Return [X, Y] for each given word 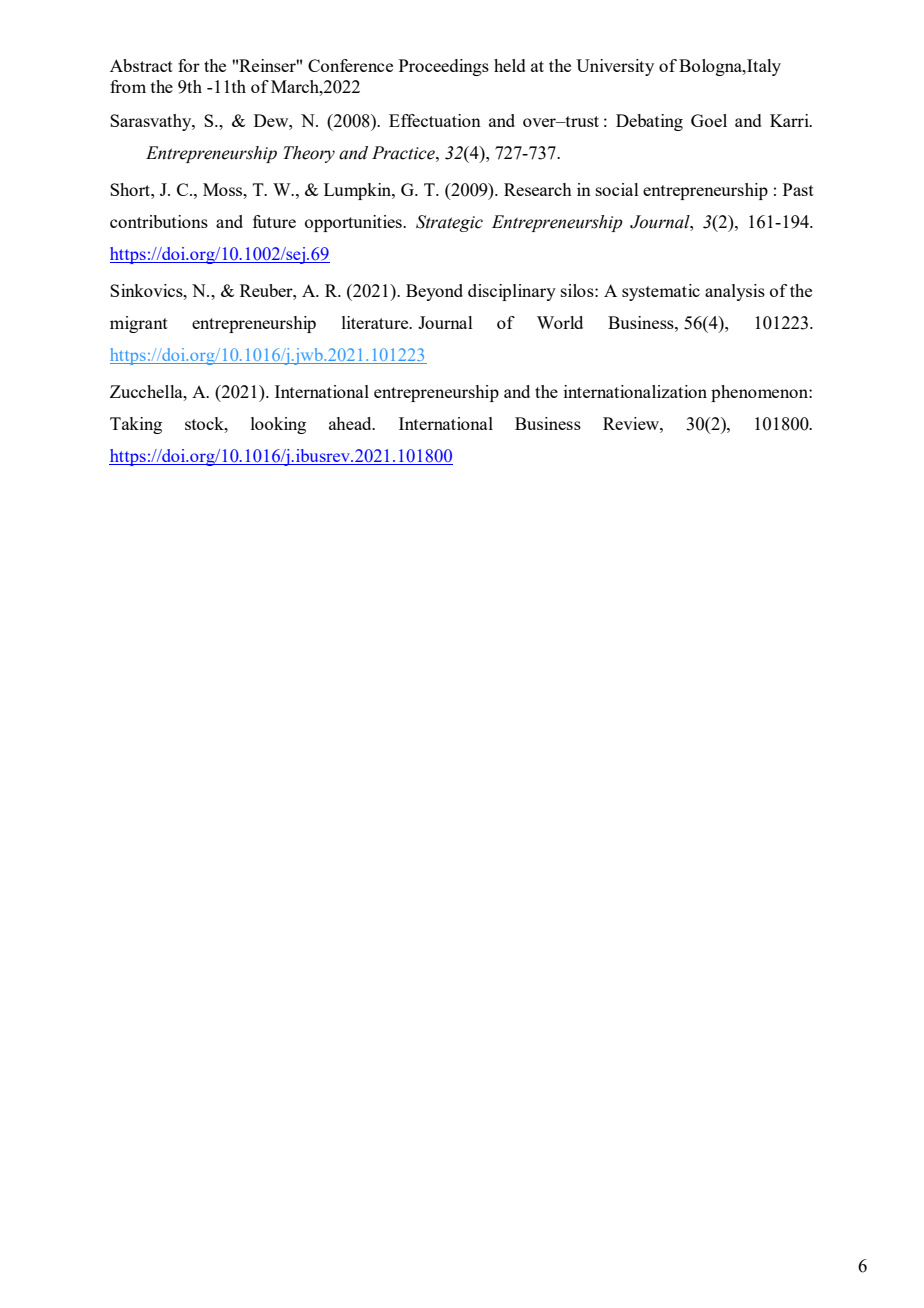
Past [798, 189]
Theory [309, 154]
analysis [735, 292]
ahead [351, 423]
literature [376, 322]
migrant [139, 324]
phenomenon [760, 393]
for [189, 65]
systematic [661, 292]
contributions [159, 221]
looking [278, 425]
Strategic [449, 223]
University [615, 67]
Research [538, 189]
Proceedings [444, 67]
